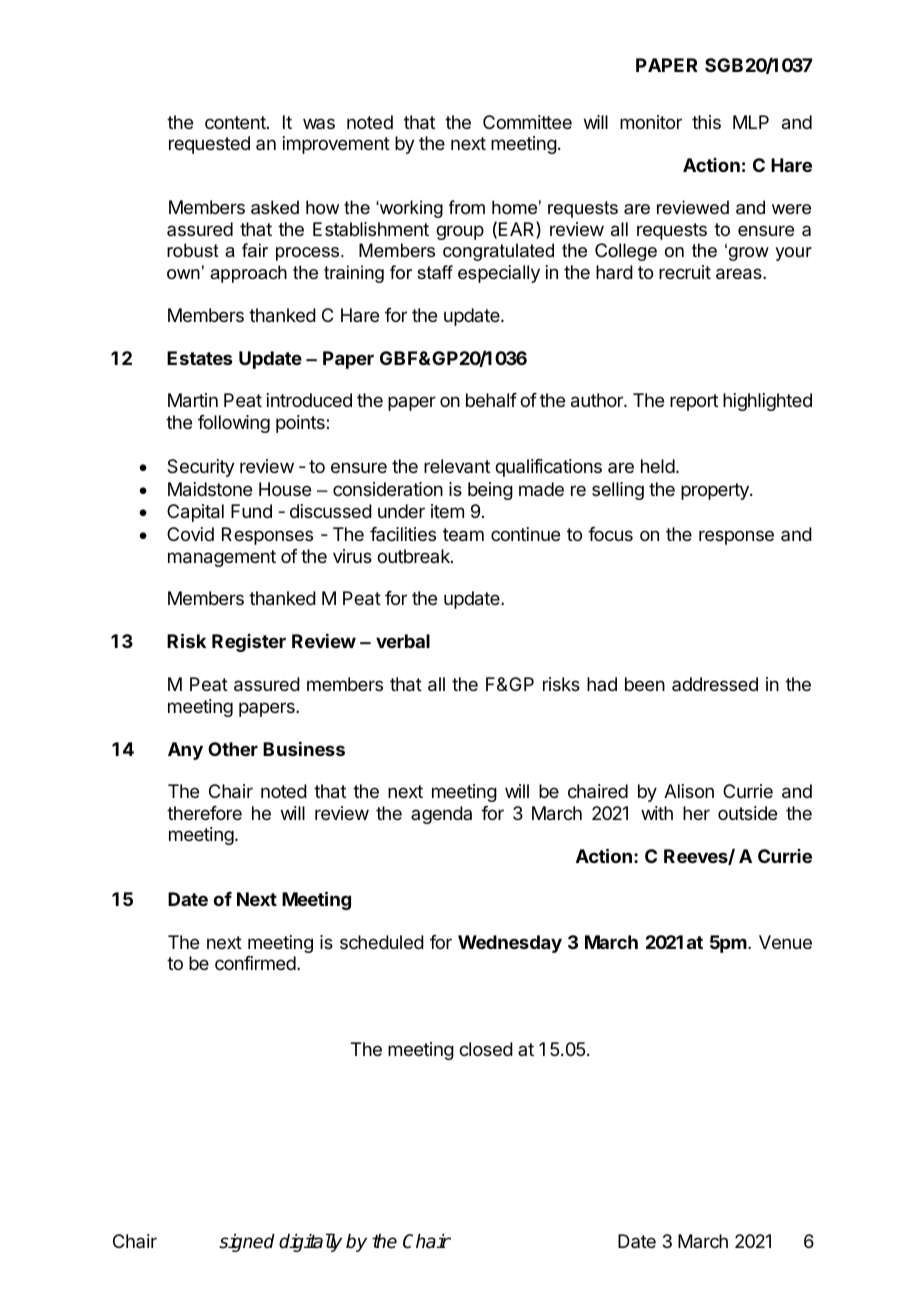  I want to click on content, so click(236, 122).
